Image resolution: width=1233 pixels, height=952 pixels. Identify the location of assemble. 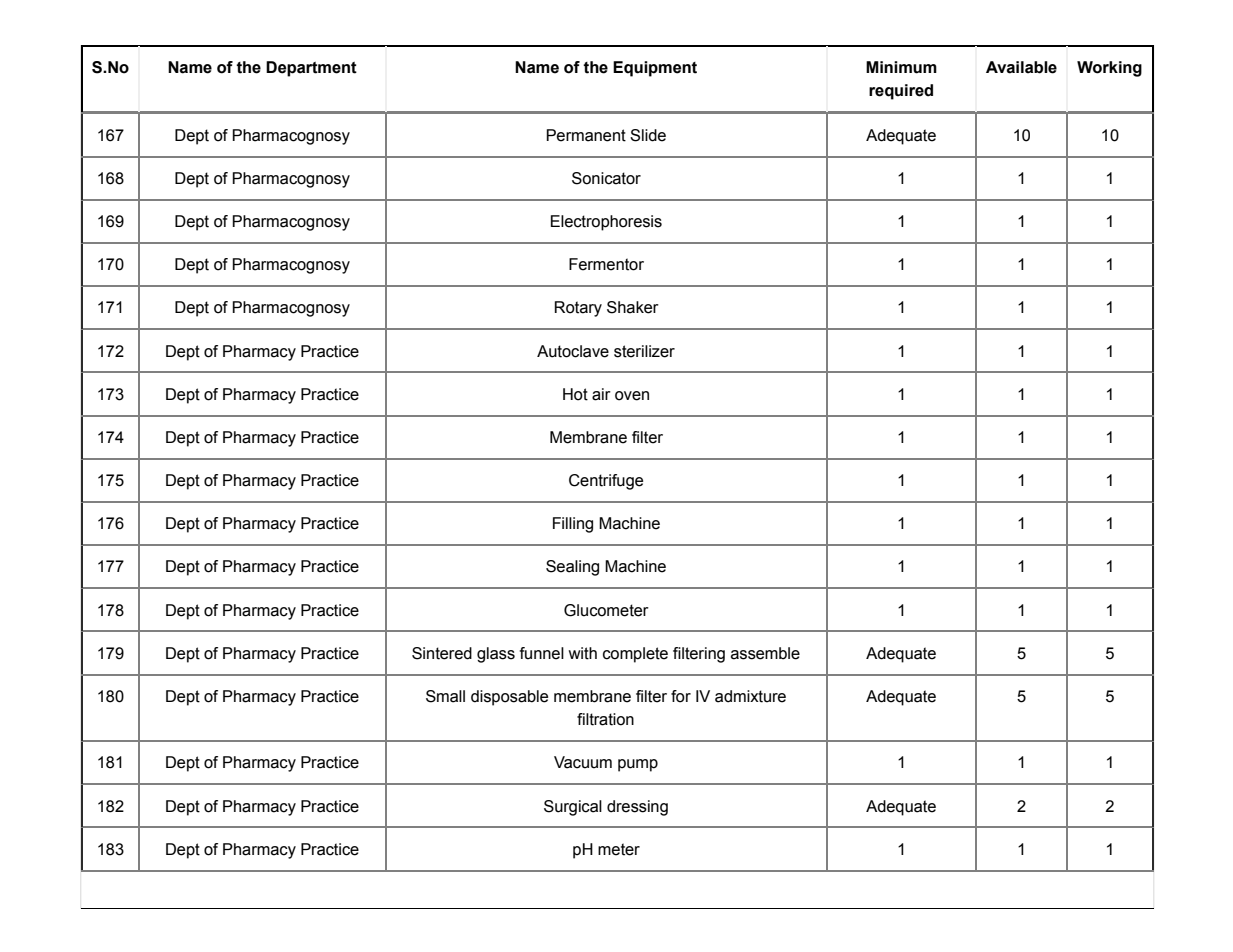
(765, 653).
